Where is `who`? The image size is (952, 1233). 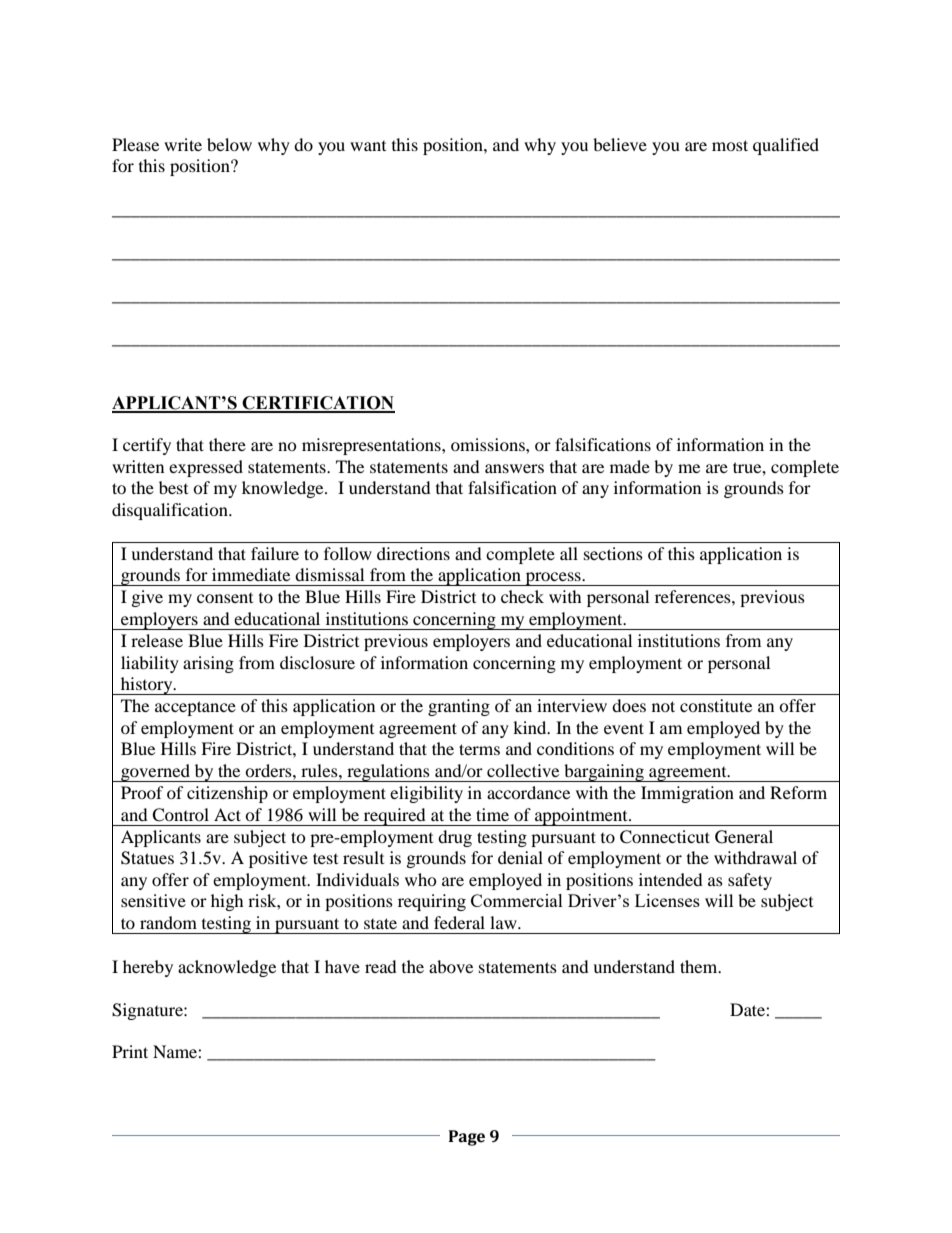
who is located at coordinates (421, 879).
